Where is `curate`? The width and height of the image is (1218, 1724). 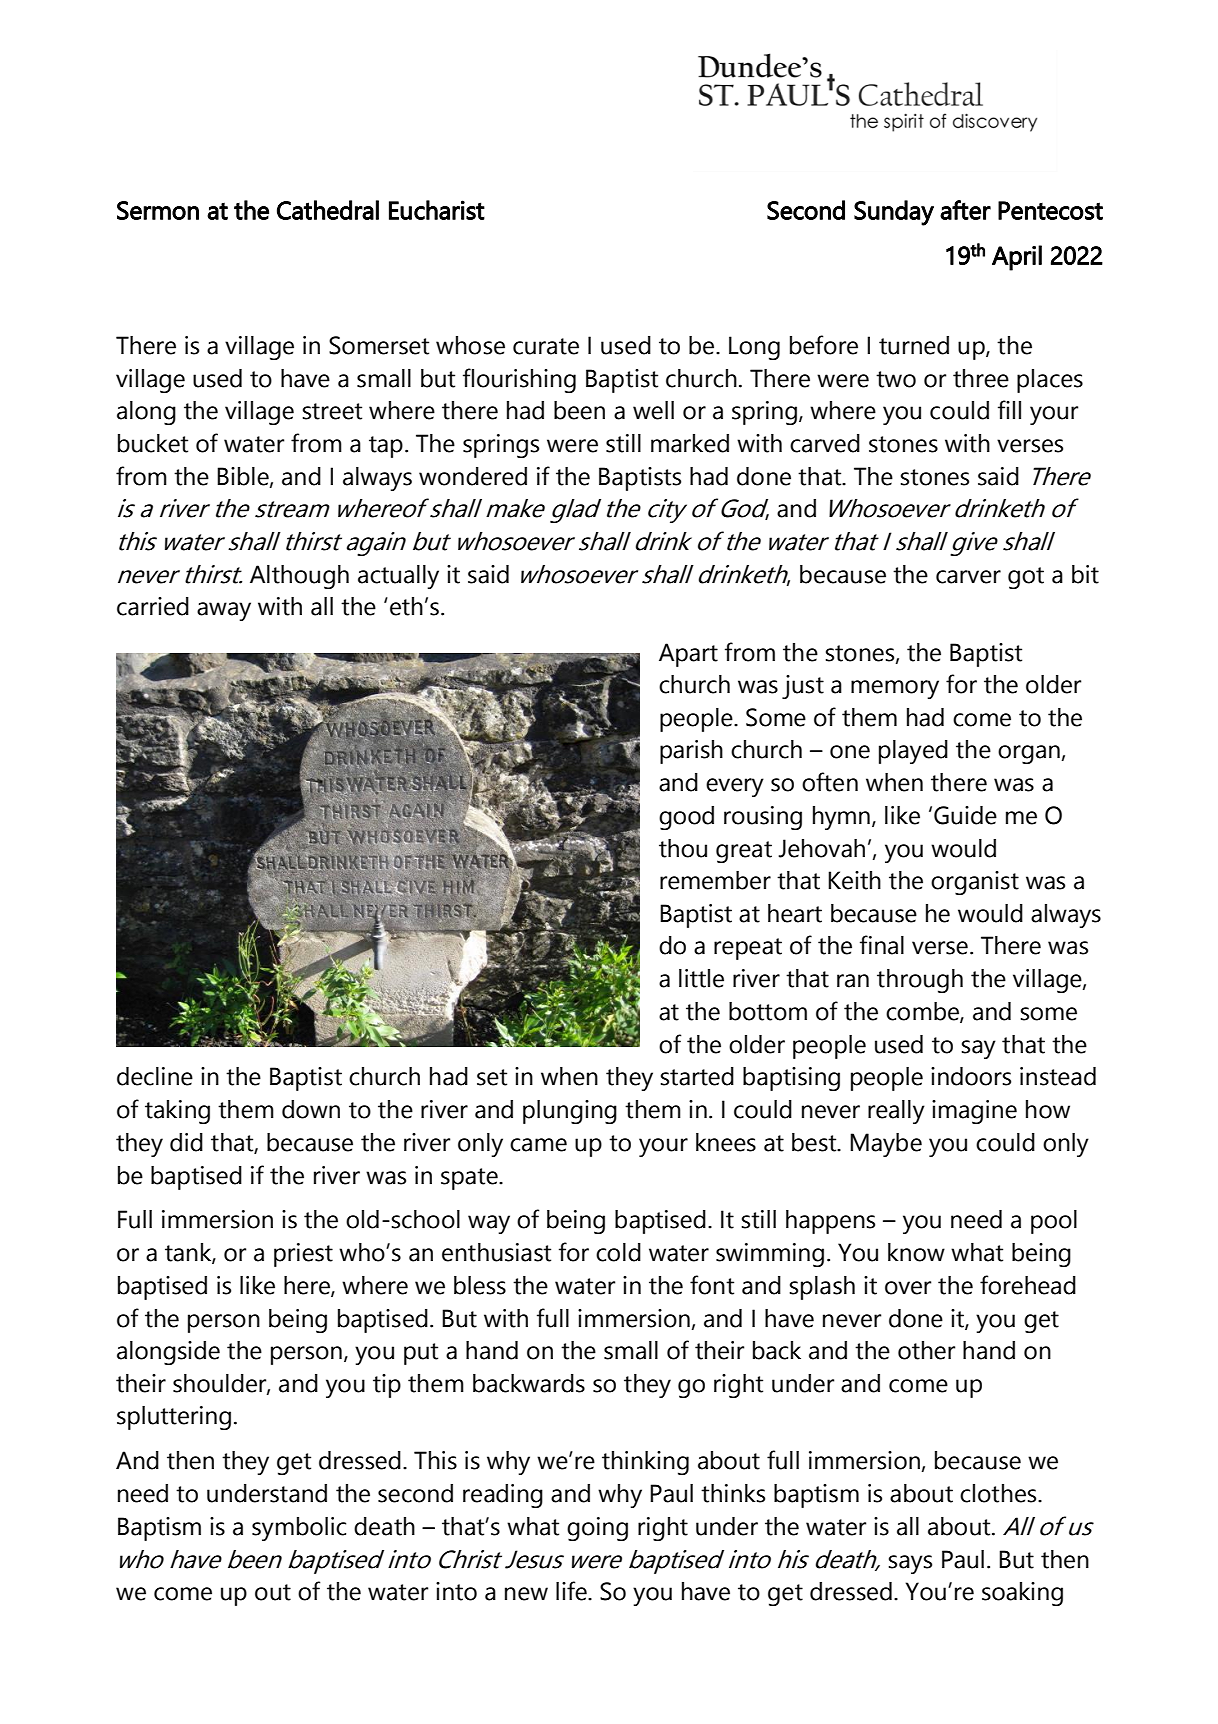 curate is located at coordinates (546, 346).
